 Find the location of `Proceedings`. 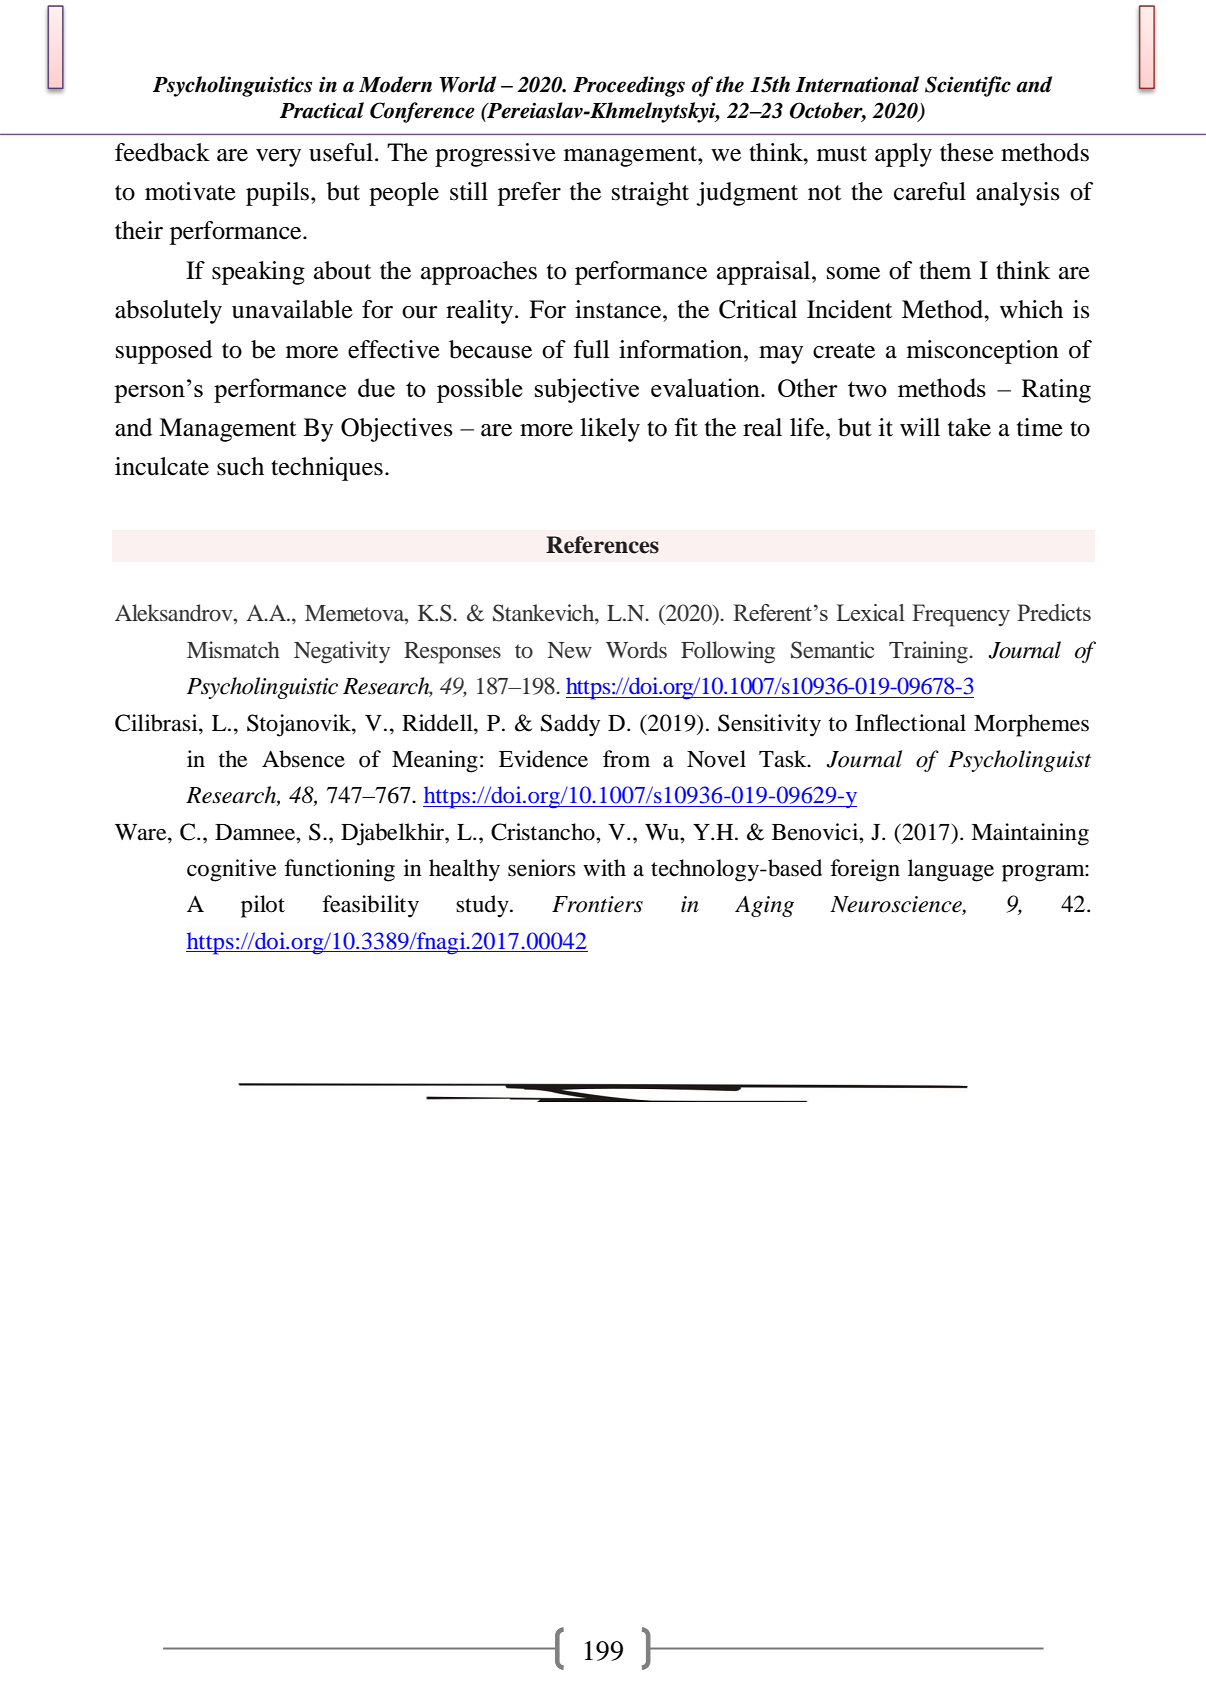

Proceedings is located at coordinates (629, 86).
